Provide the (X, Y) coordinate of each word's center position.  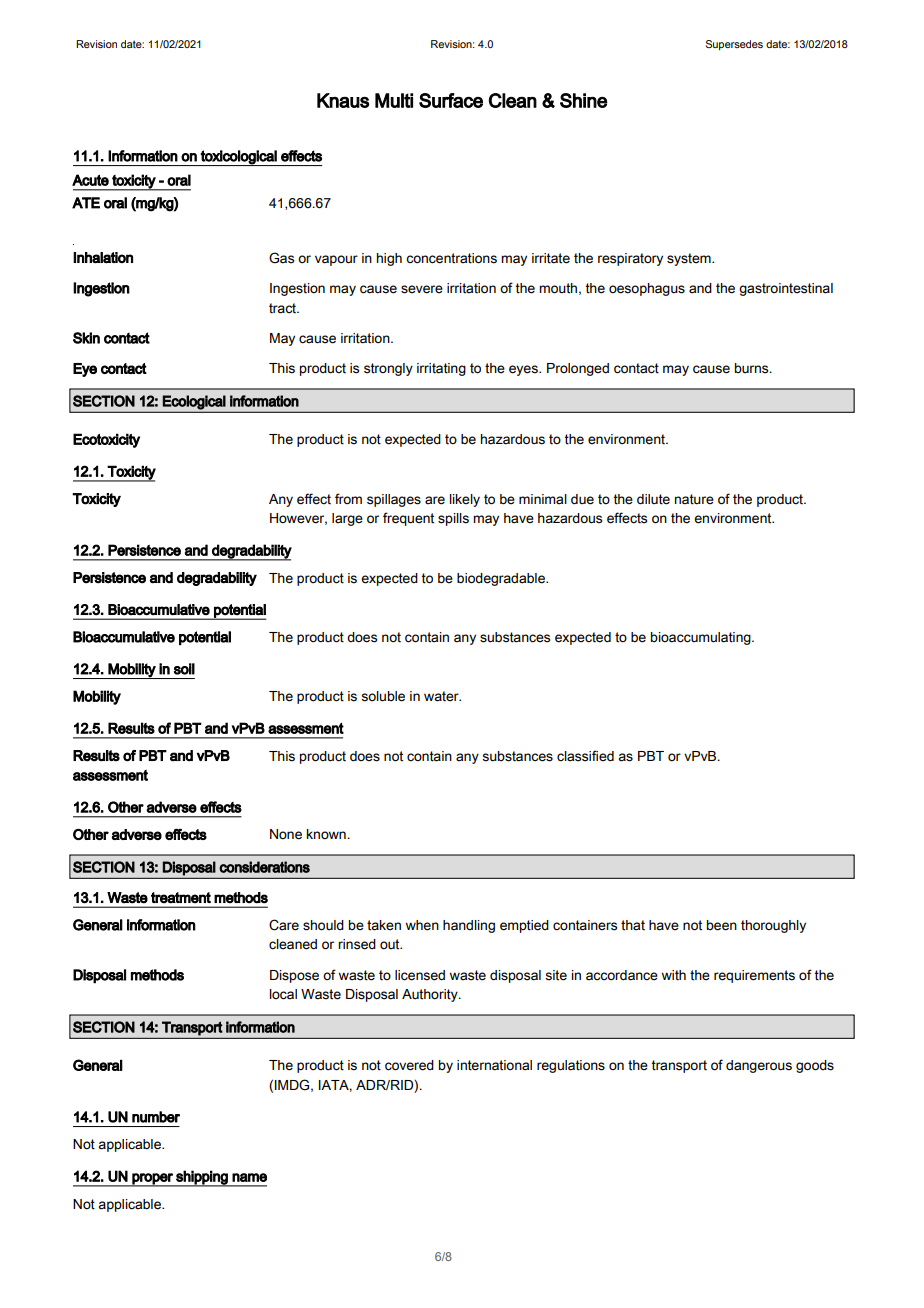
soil (184, 669)
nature (694, 499)
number (156, 1117)
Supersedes (734, 45)
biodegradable (502, 579)
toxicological (239, 158)
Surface (451, 100)
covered (409, 1065)
